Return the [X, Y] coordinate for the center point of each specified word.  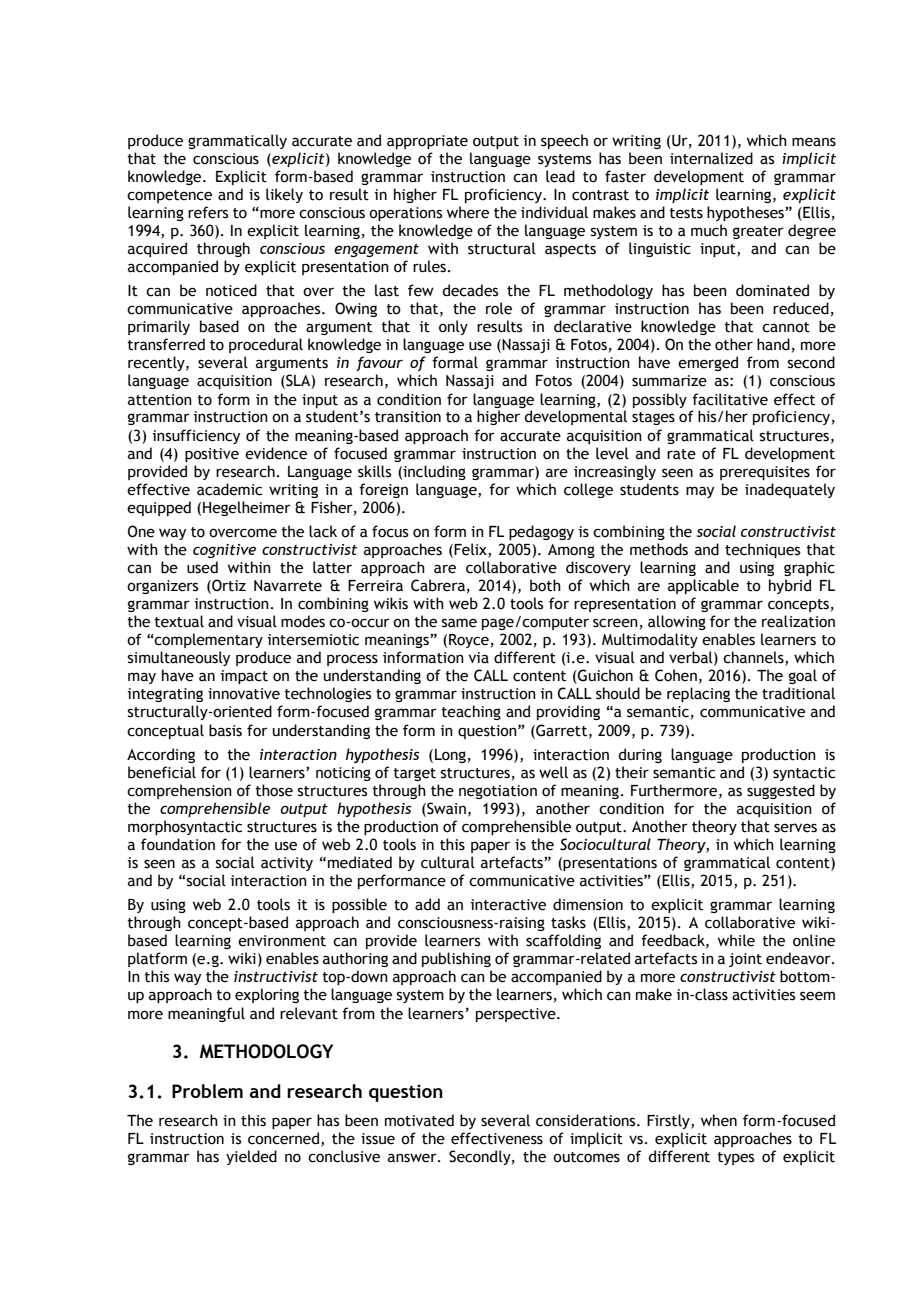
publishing [456, 959]
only [453, 327]
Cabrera [438, 585]
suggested [781, 791]
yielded [251, 1157]
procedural [266, 345]
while [736, 940]
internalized [711, 158]
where [468, 212]
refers [208, 212]
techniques [762, 550]
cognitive [224, 551]
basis [225, 730]
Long [450, 756]
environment [282, 941]
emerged [708, 363]
